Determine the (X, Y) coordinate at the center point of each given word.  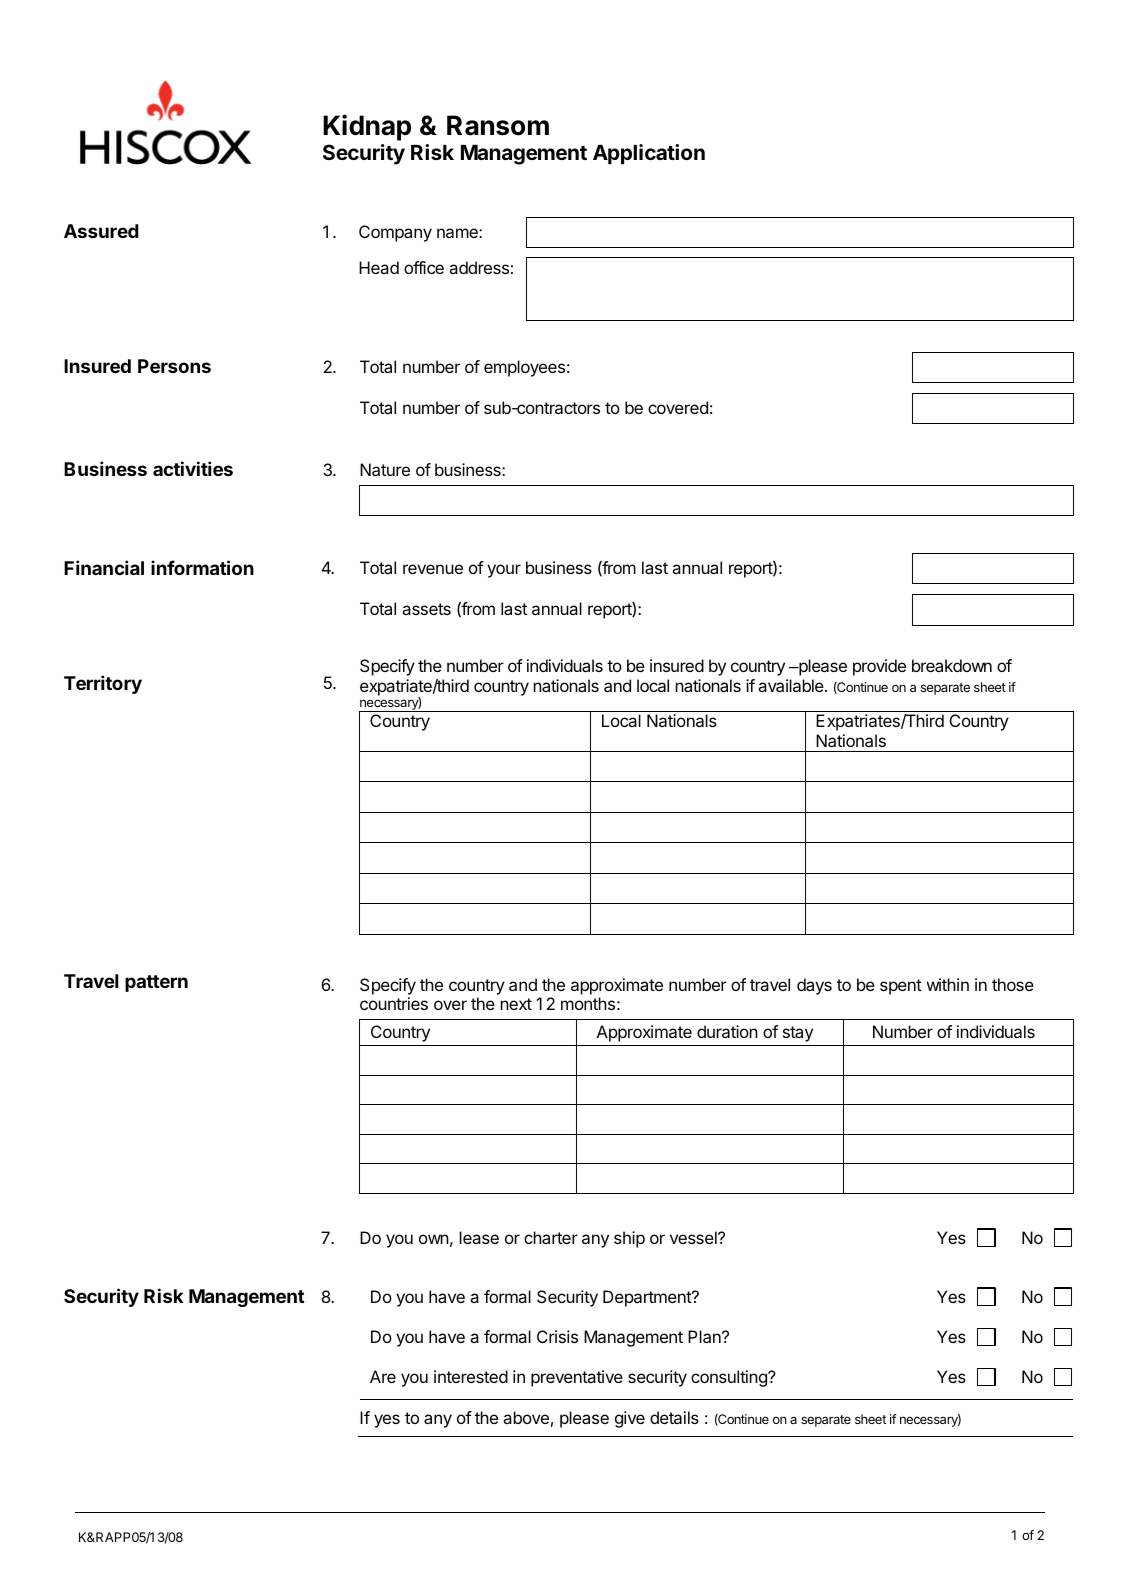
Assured (101, 231)
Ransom (498, 125)
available (792, 685)
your (504, 571)
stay (798, 1034)
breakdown (952, 665)
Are (383, 1376)
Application (649, 154)
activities (193, 468)
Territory (103, 684)
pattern (156, 983)
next (516, 1004)
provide (879, 667)
